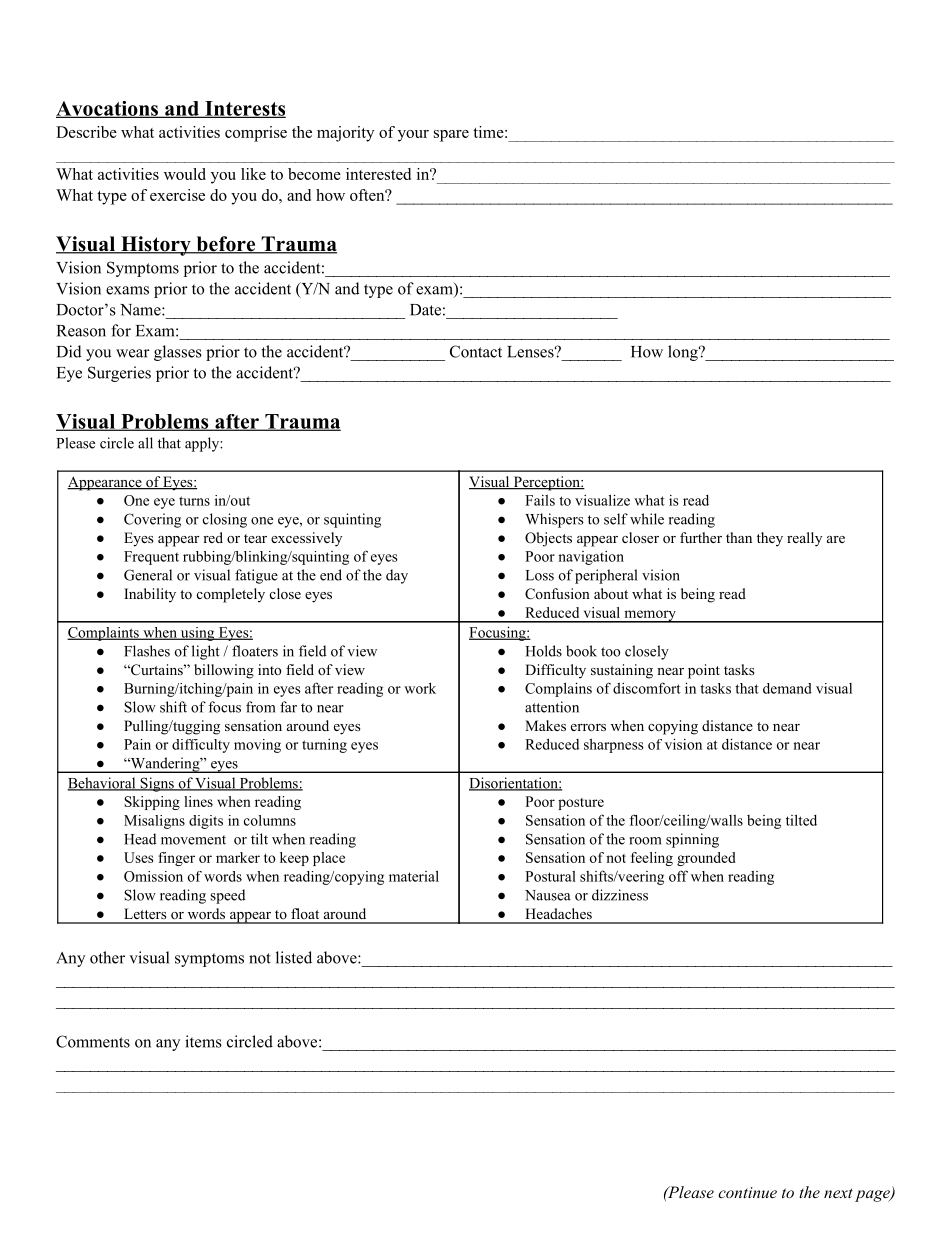 Image resolution: width=952 pixels, height=1233 pixels. Describe the element at coordinates (151, 558) in the screenshot. I see `Frequent` at that location.
